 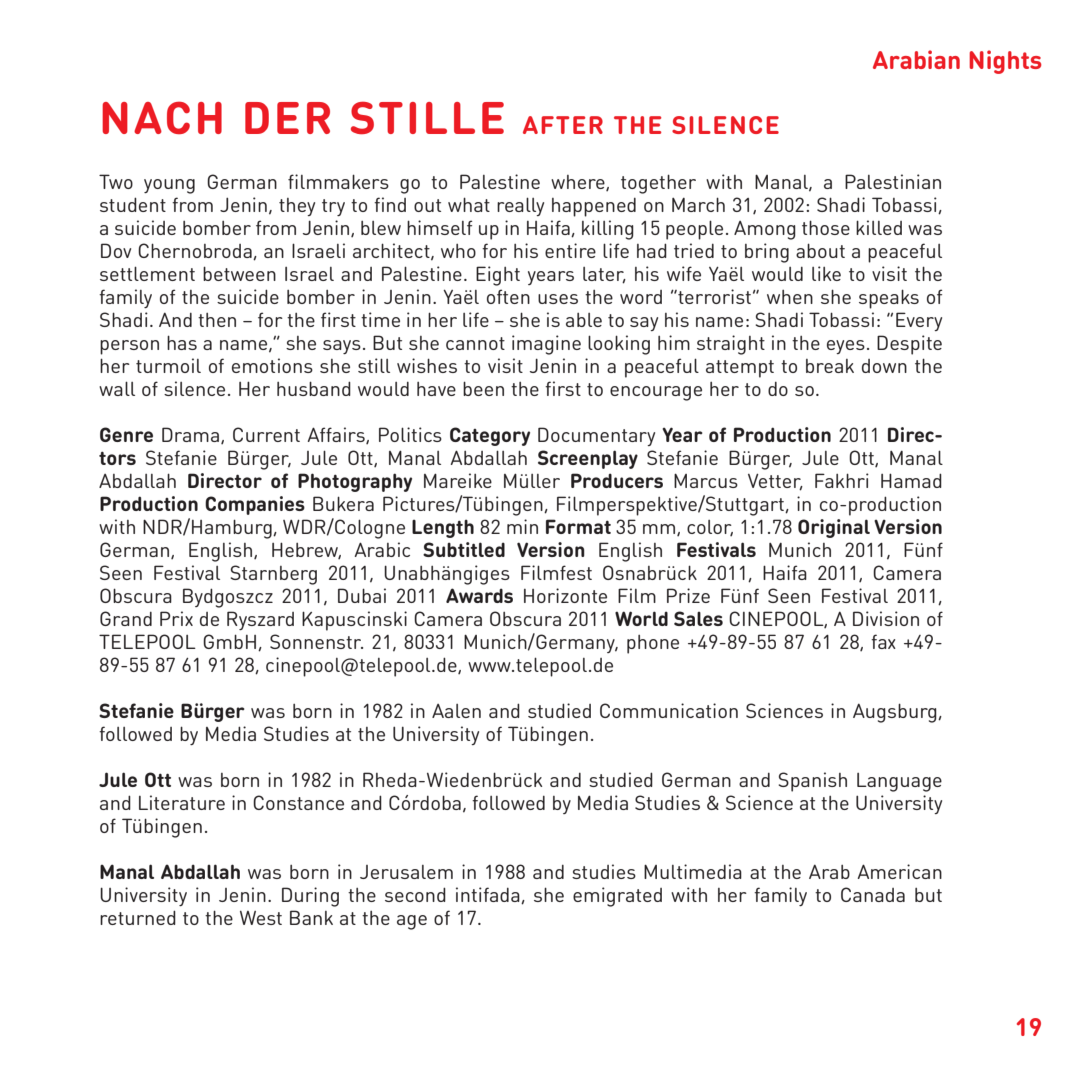 What do you see at coordinates (873, 894) in the image?
I see `Canada` at bounding box center [873, 894].
